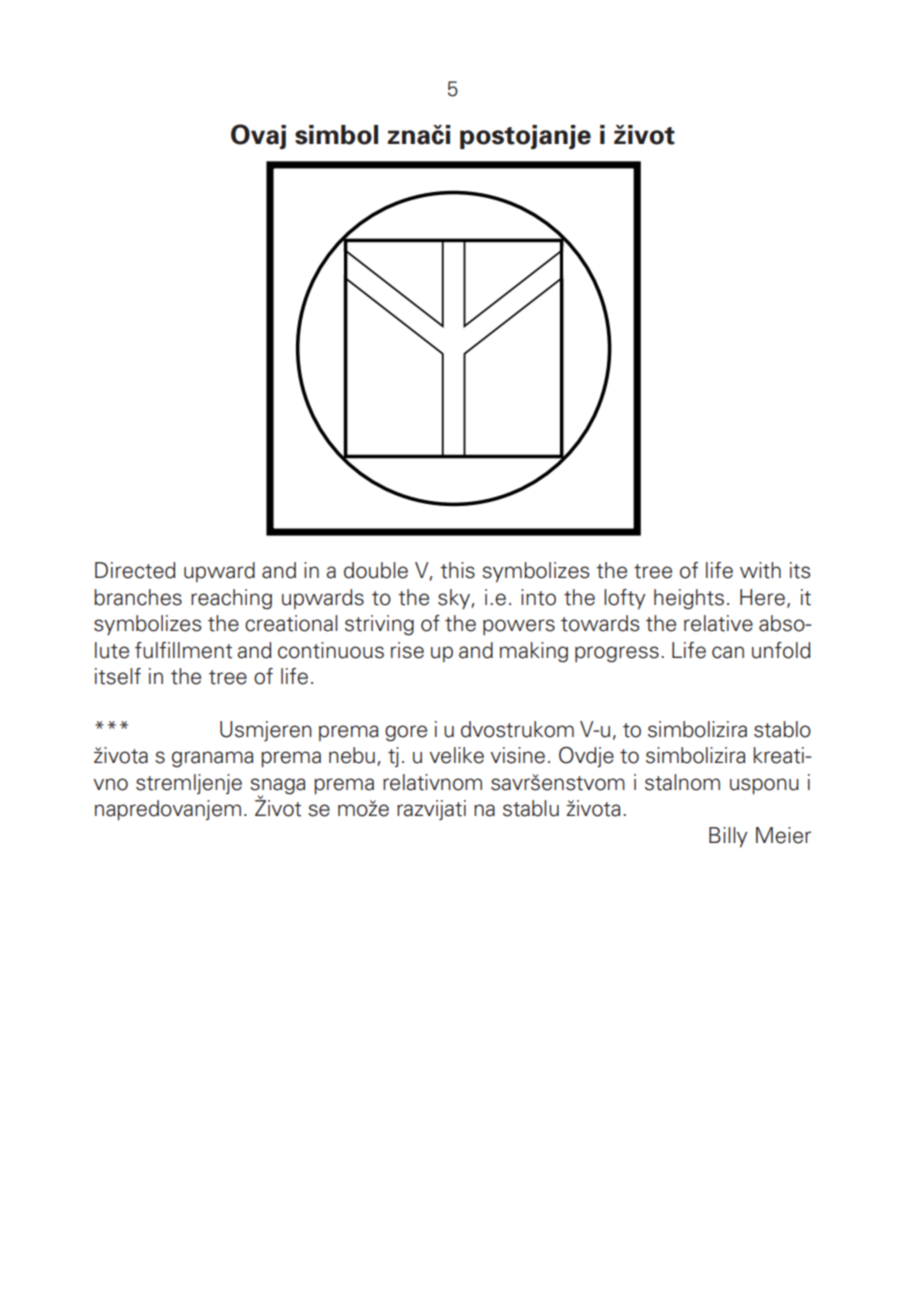 The height and width of the screenshot is (1311, 924). What do you see at coordinates (760, 570) in the screenshot?
I see `with` at bounding box center [760, 570].
